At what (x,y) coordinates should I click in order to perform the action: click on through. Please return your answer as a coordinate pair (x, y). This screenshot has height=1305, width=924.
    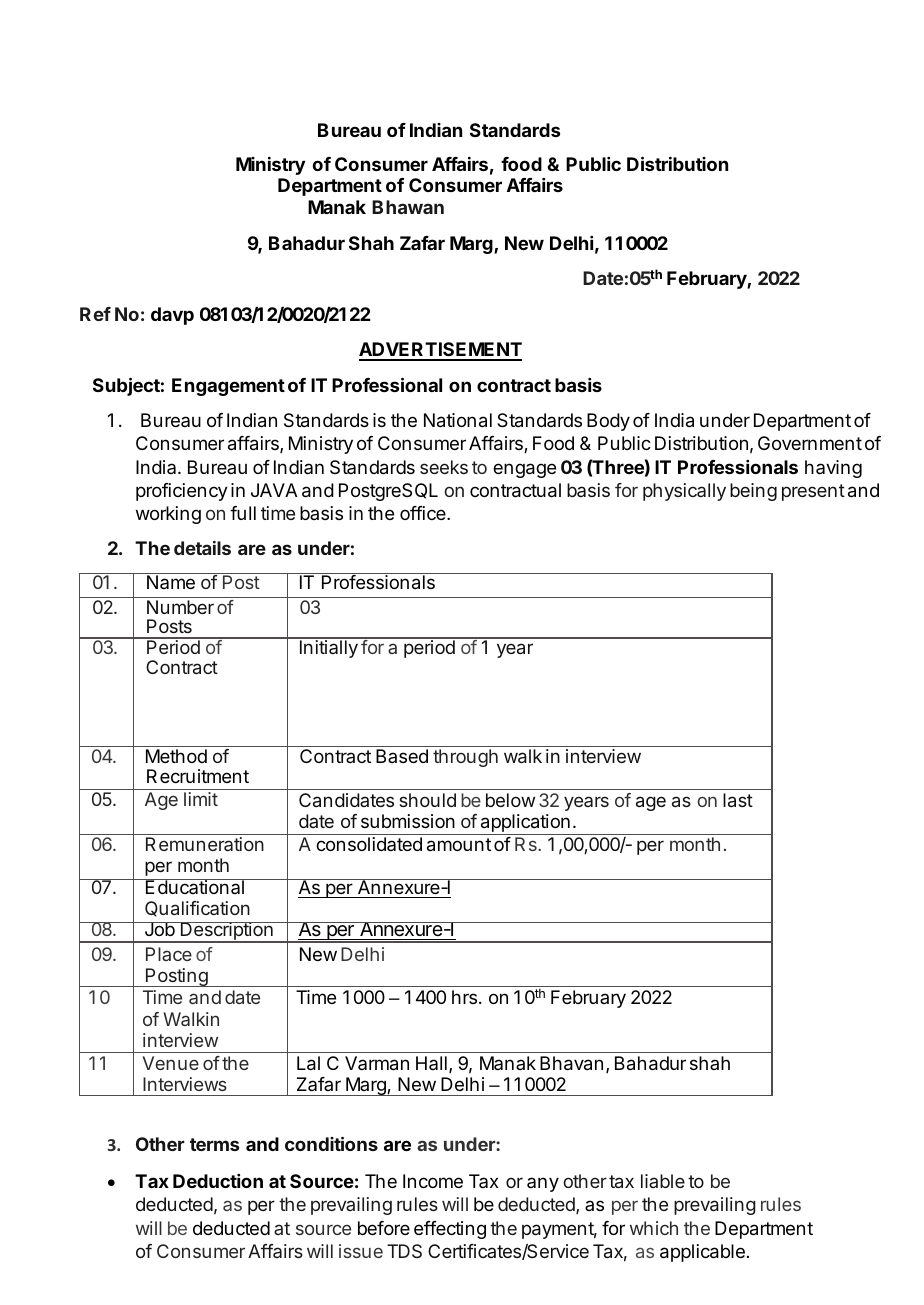
    Looking at the image, I should click on (465, 758).
